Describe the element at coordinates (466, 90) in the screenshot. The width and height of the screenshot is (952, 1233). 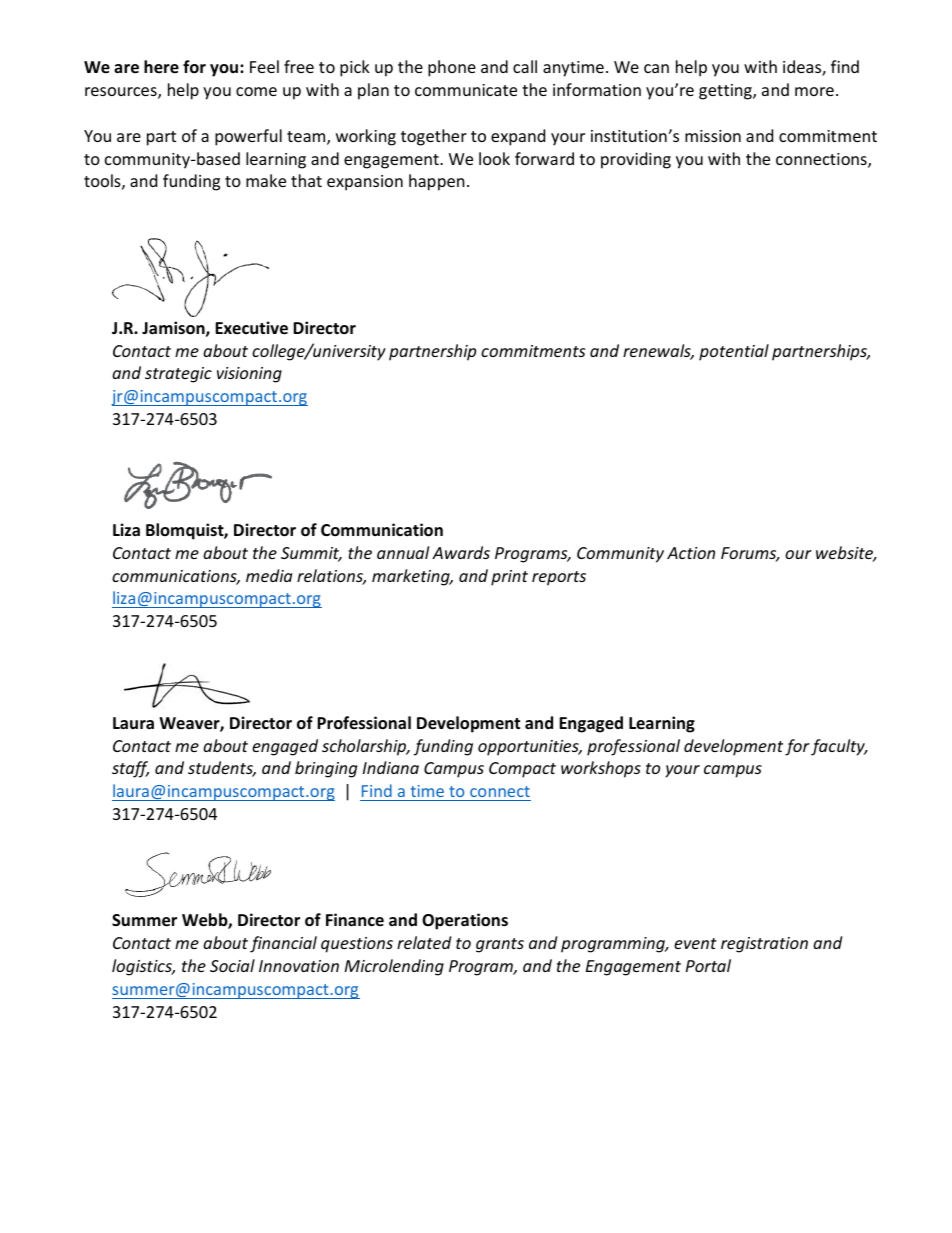
I see `communicate` at that location.
